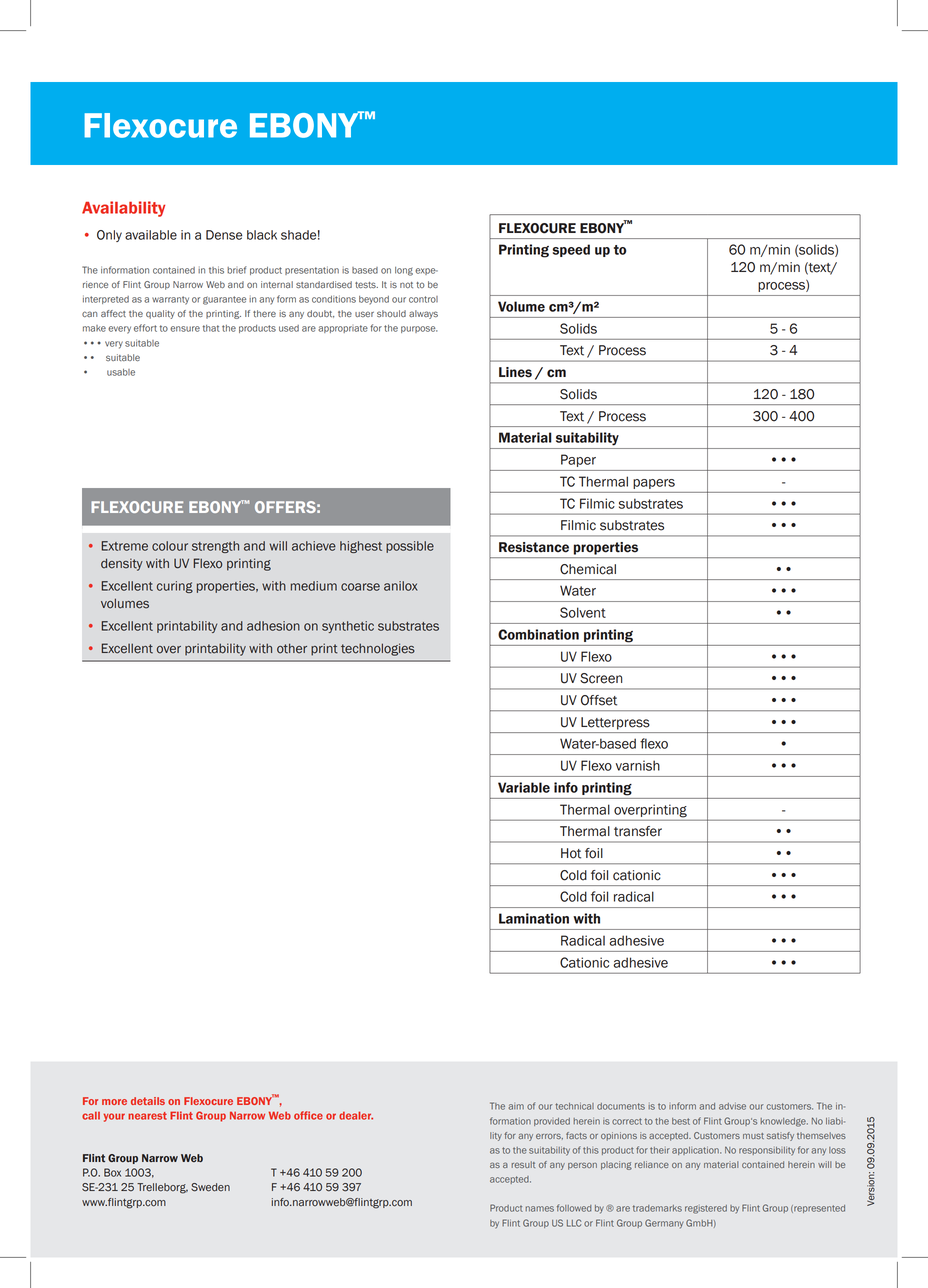  What do you see at coordinates (292, 648) in the image?
I see `other` at bounding box center [292, 648].
